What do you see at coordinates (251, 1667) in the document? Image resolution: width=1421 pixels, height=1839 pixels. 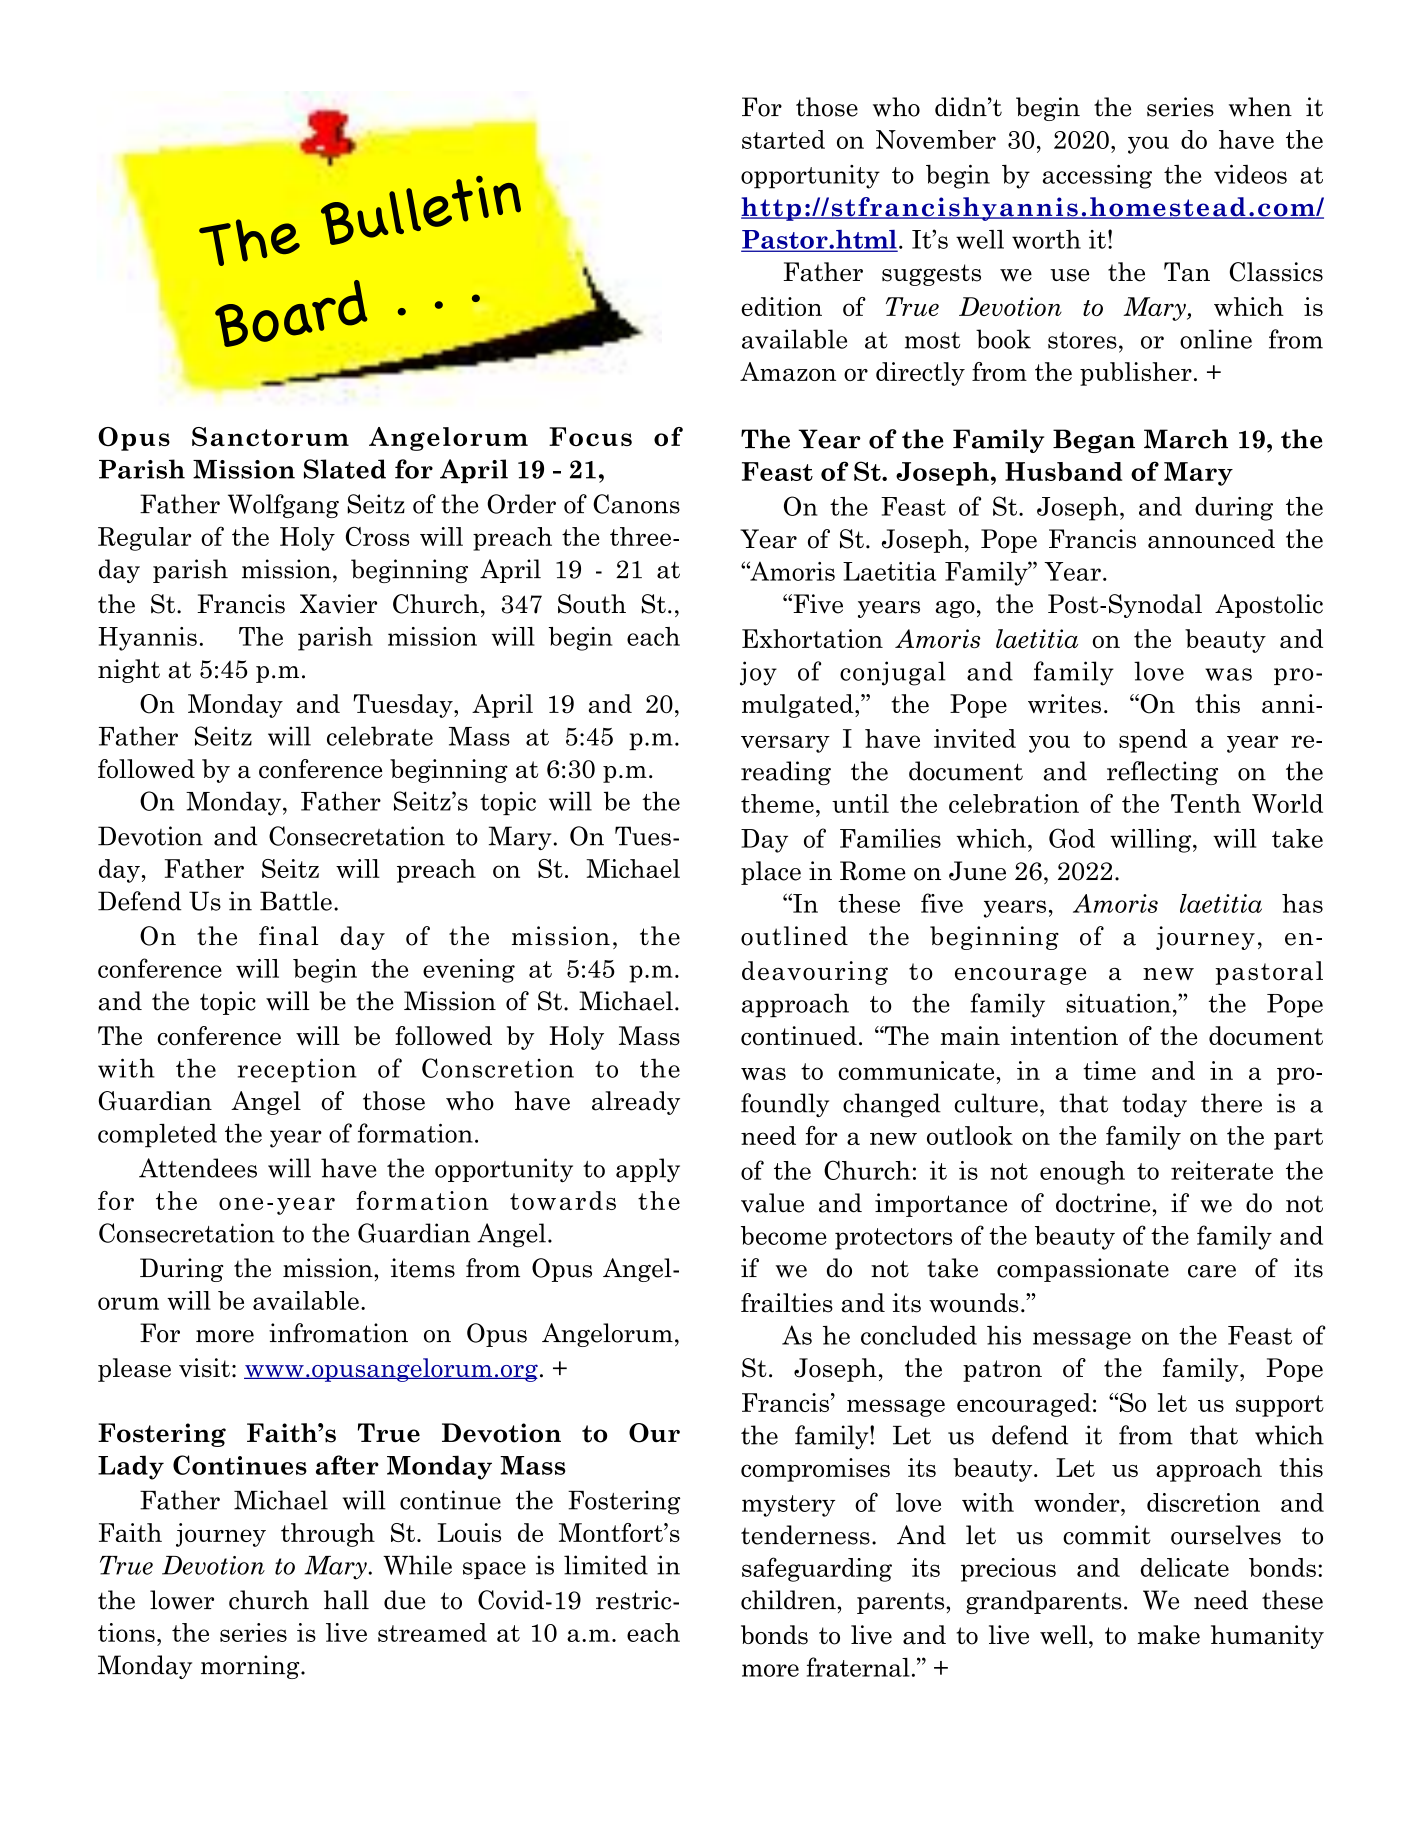 I see `morning` at bounding box center [251, 1667].
